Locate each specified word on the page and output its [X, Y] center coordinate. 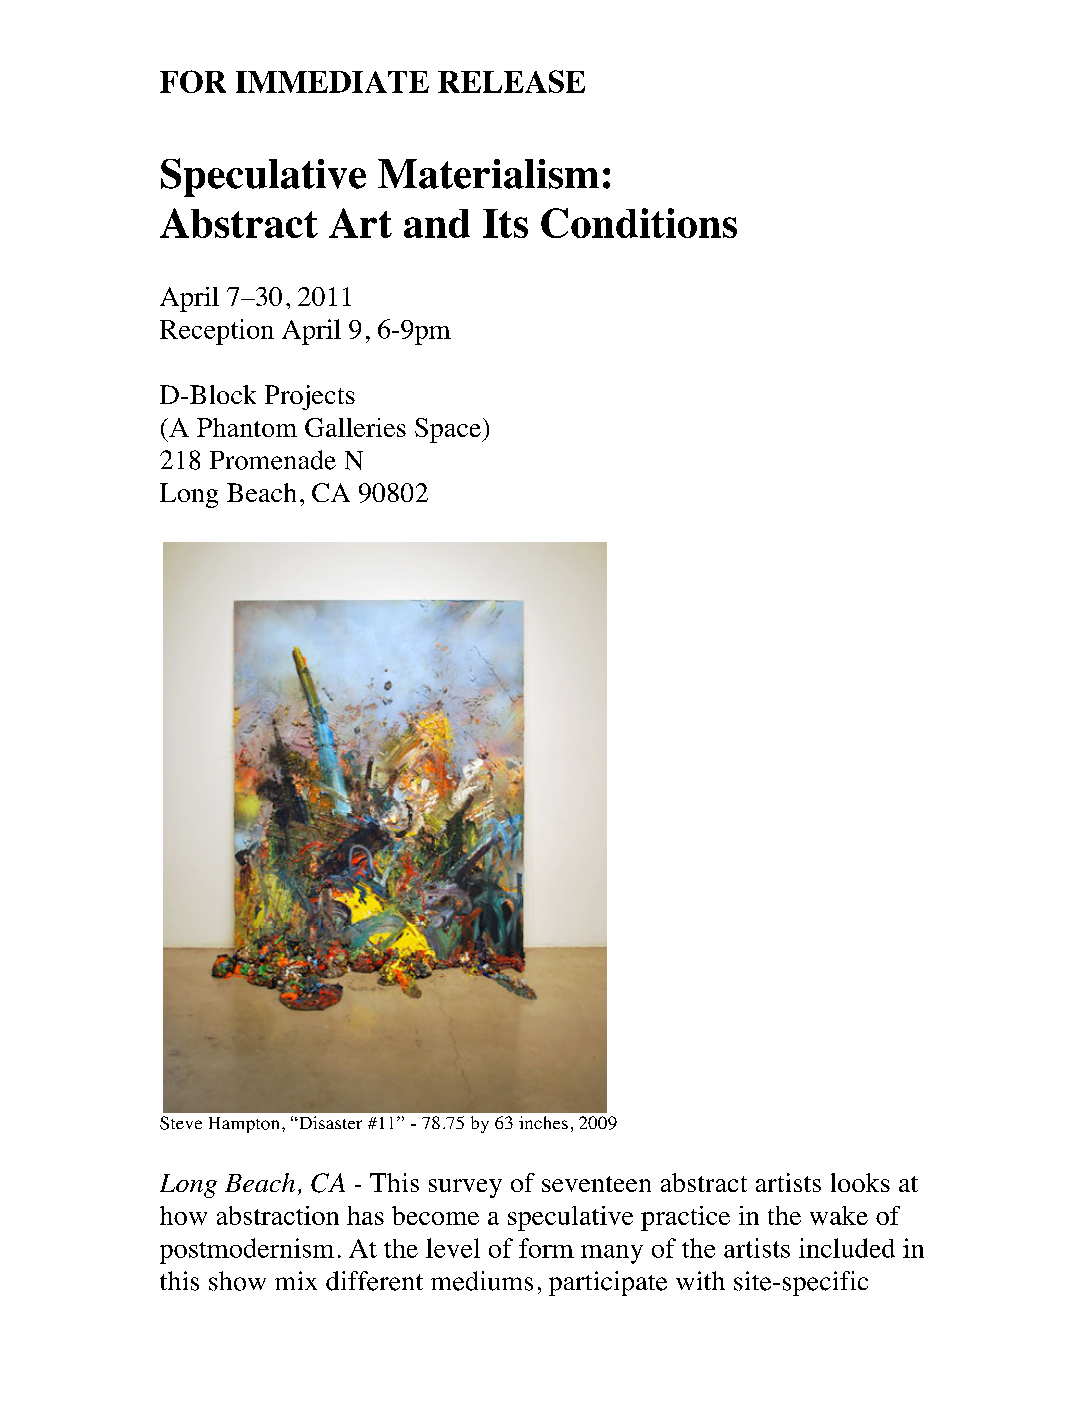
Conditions [639, 223]
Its [505, 223]
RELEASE [511, 81]
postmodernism [247, 1251]
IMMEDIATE [332, 82]
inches [543, 1122]
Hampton [244, 1125]
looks [860, 1182]
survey [465, 1188]
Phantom [247, 427]
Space [449, 430]
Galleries [355, 427]
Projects [310, 397]
